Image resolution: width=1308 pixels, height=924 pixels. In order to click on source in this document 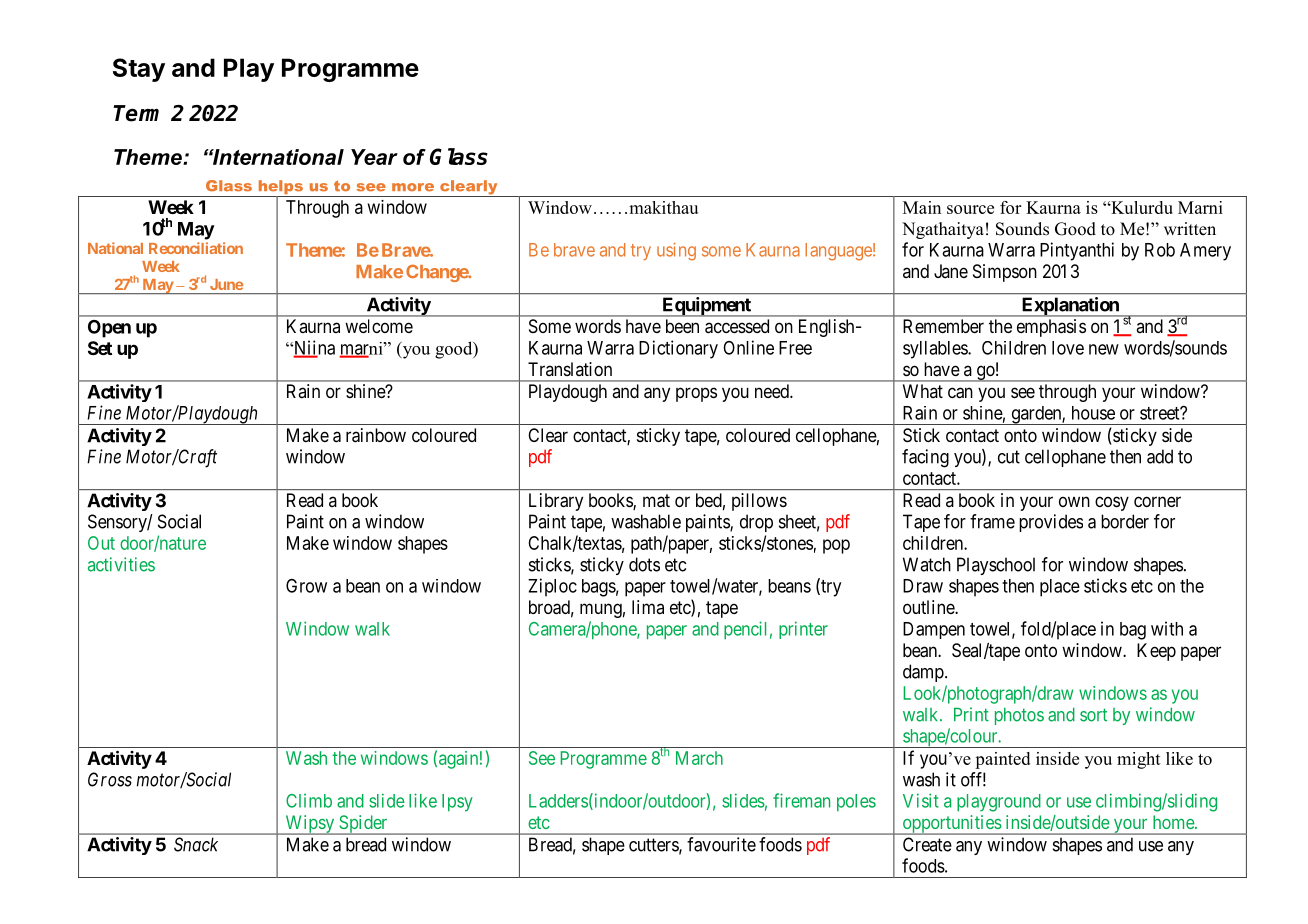, I will do `click(970, 209)`.
